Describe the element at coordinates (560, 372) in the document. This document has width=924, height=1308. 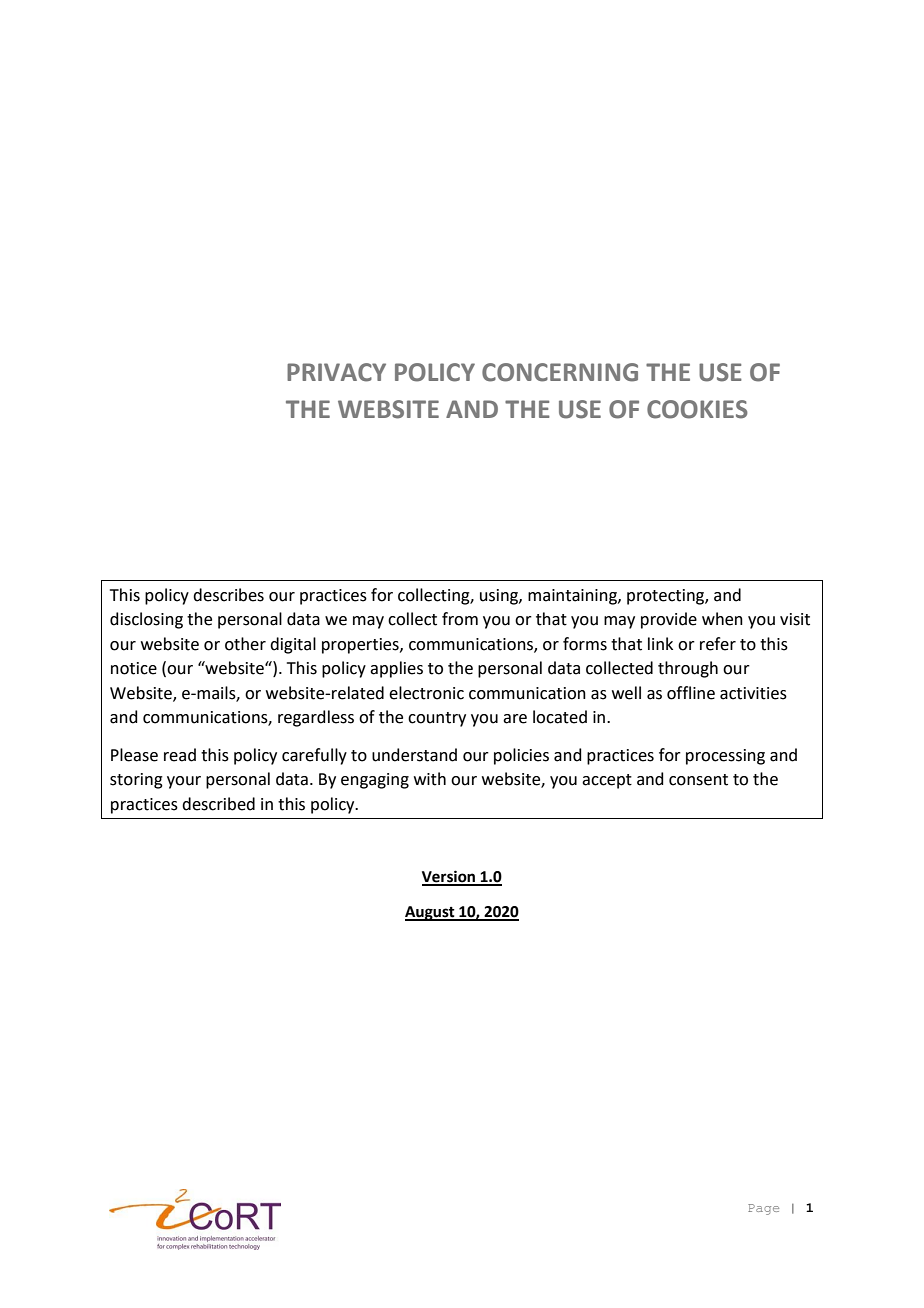
I see `CONCERNING` at that location.
